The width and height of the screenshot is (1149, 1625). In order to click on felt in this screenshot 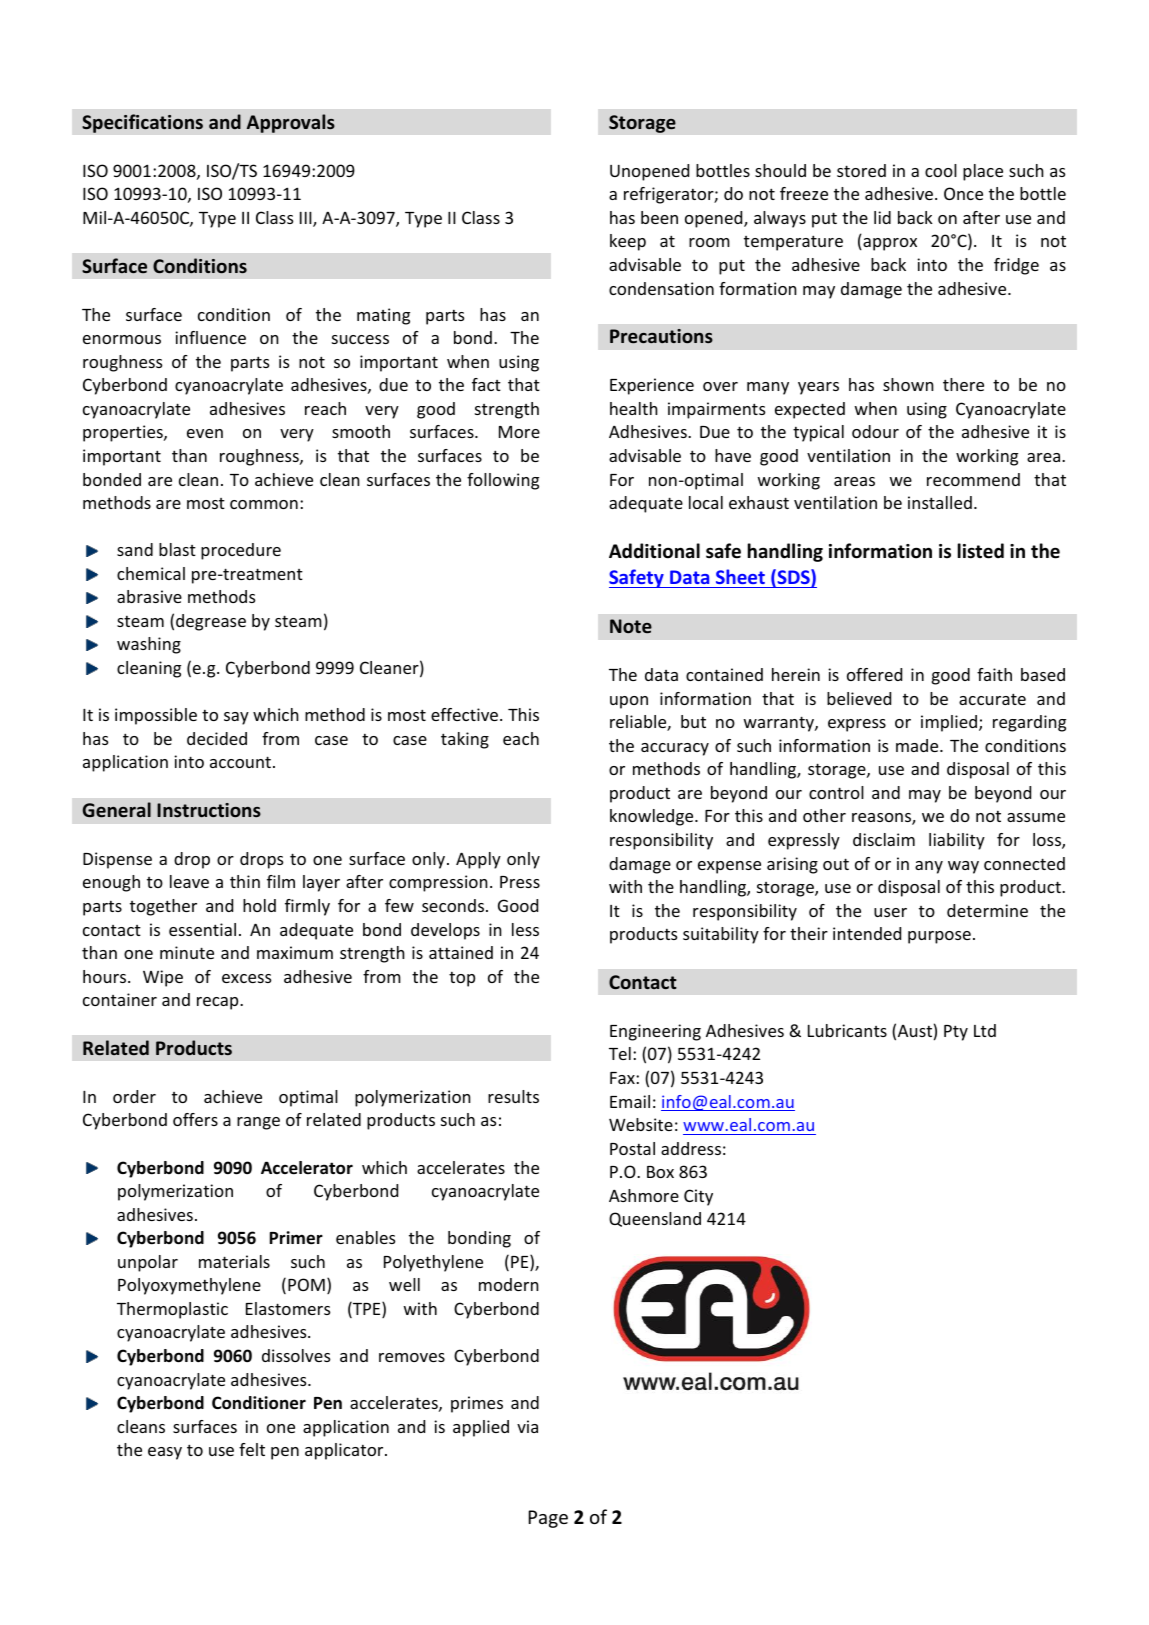, I will do `click(252, 1449)`.
